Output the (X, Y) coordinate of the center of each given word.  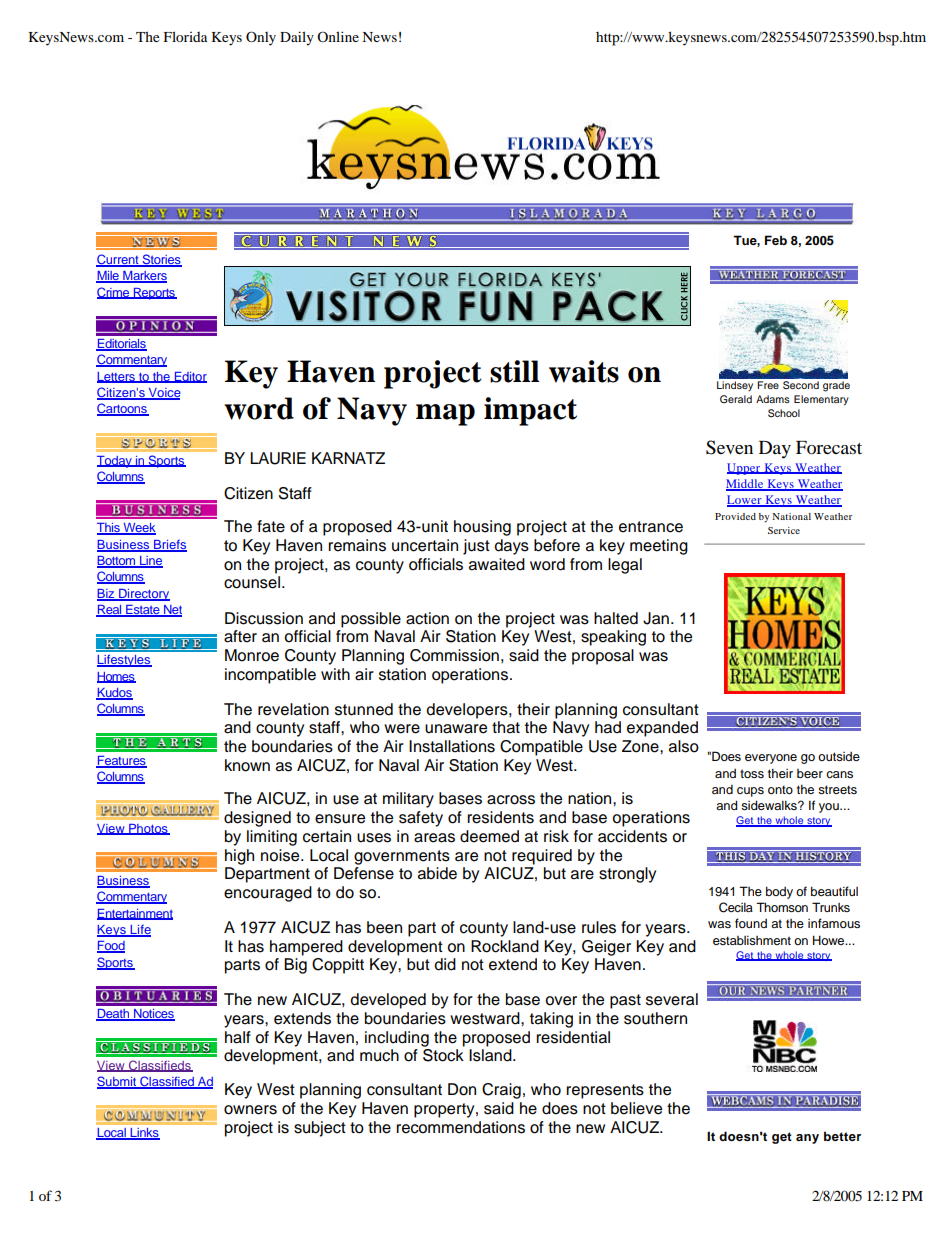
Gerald (736, 399)
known (247, 765)
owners (250, 1110)
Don (462, 1089)
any (807, 1139)
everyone (771, 759)
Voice (163, 394)
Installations (452, 746)
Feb (776, 240)
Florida (186, 36)
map (445, 415)
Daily (297, 38)
